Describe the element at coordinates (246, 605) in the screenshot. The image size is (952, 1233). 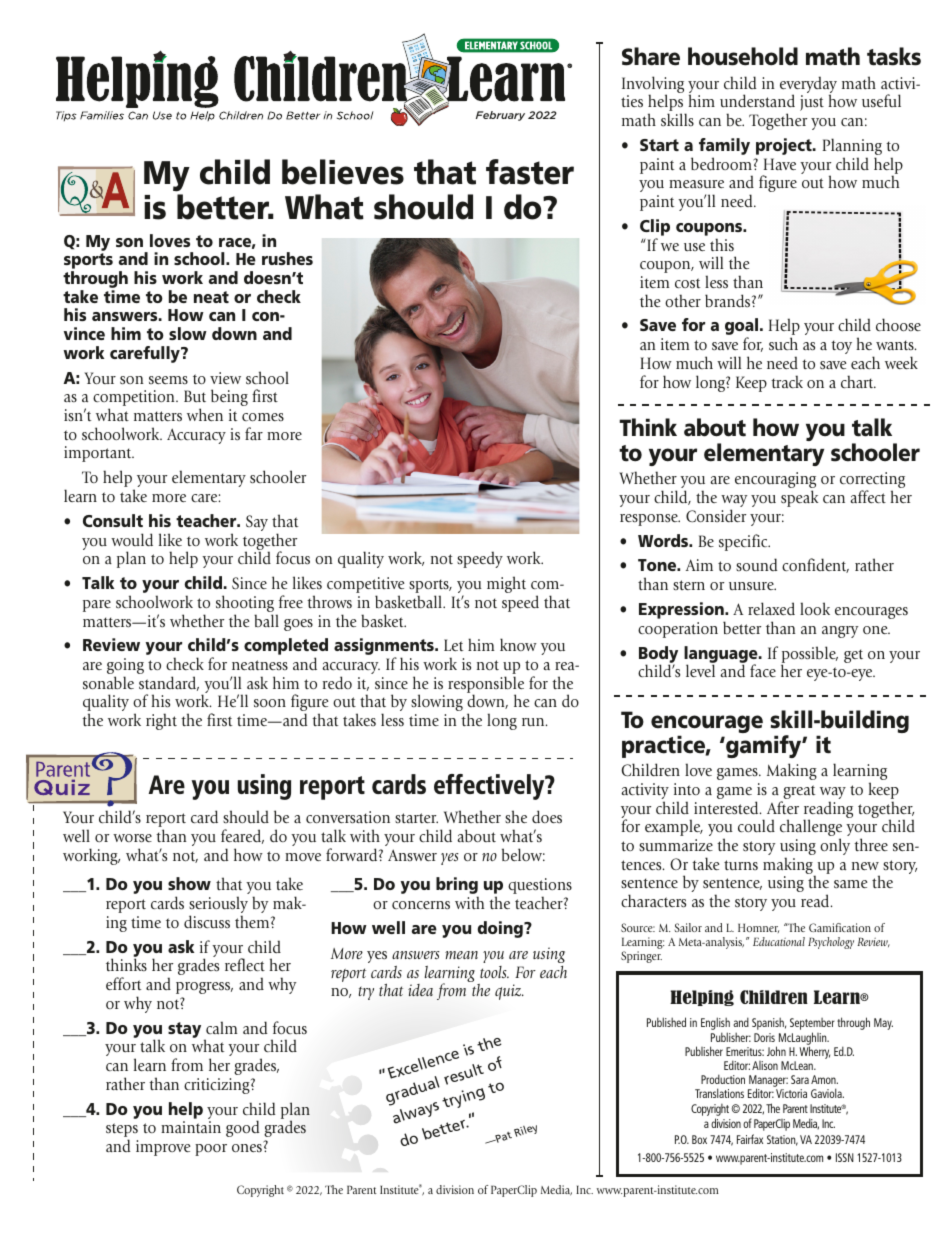
I see `shooting` at that location.
